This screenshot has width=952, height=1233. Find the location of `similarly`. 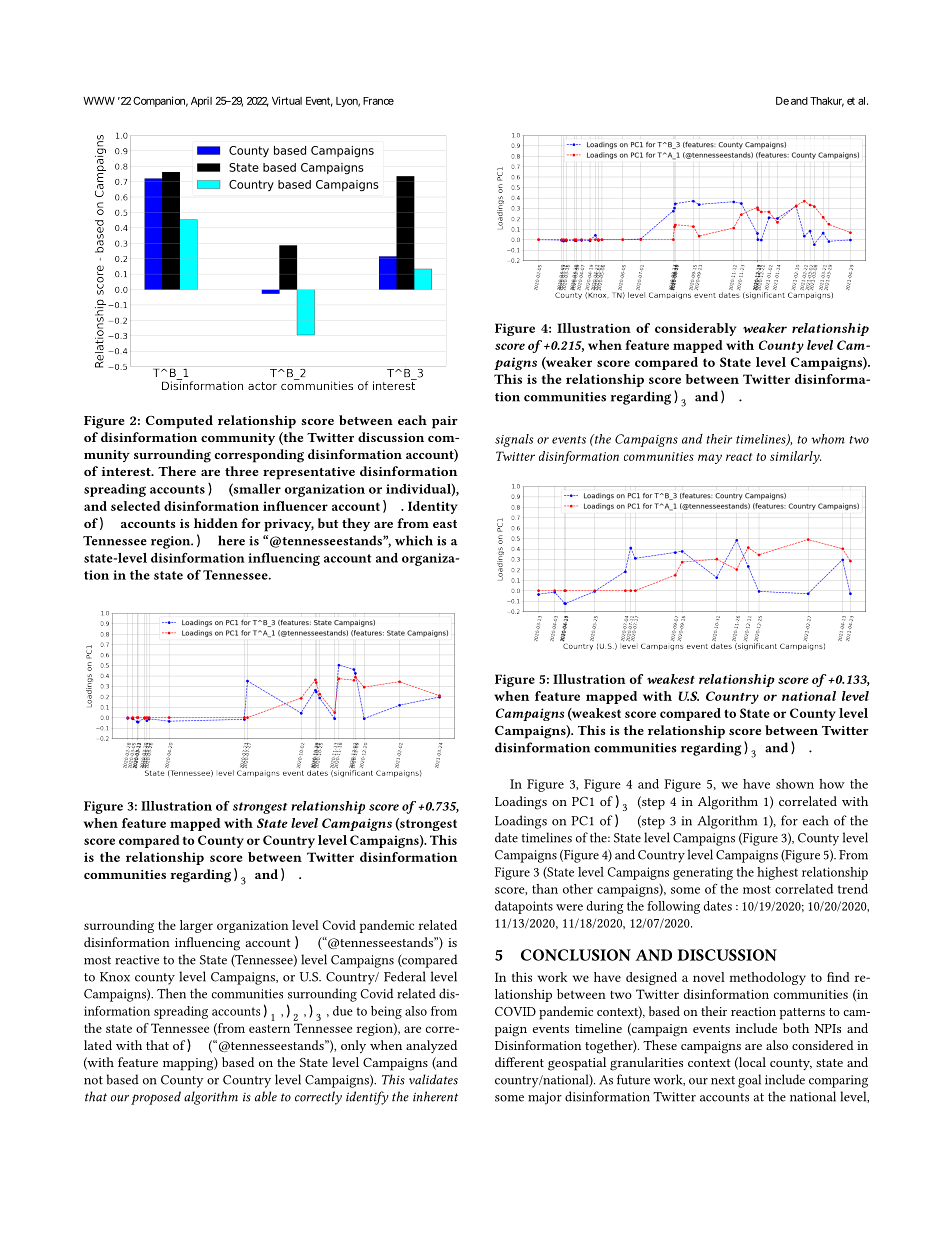

similarly is located at coordinates (795, 457).
